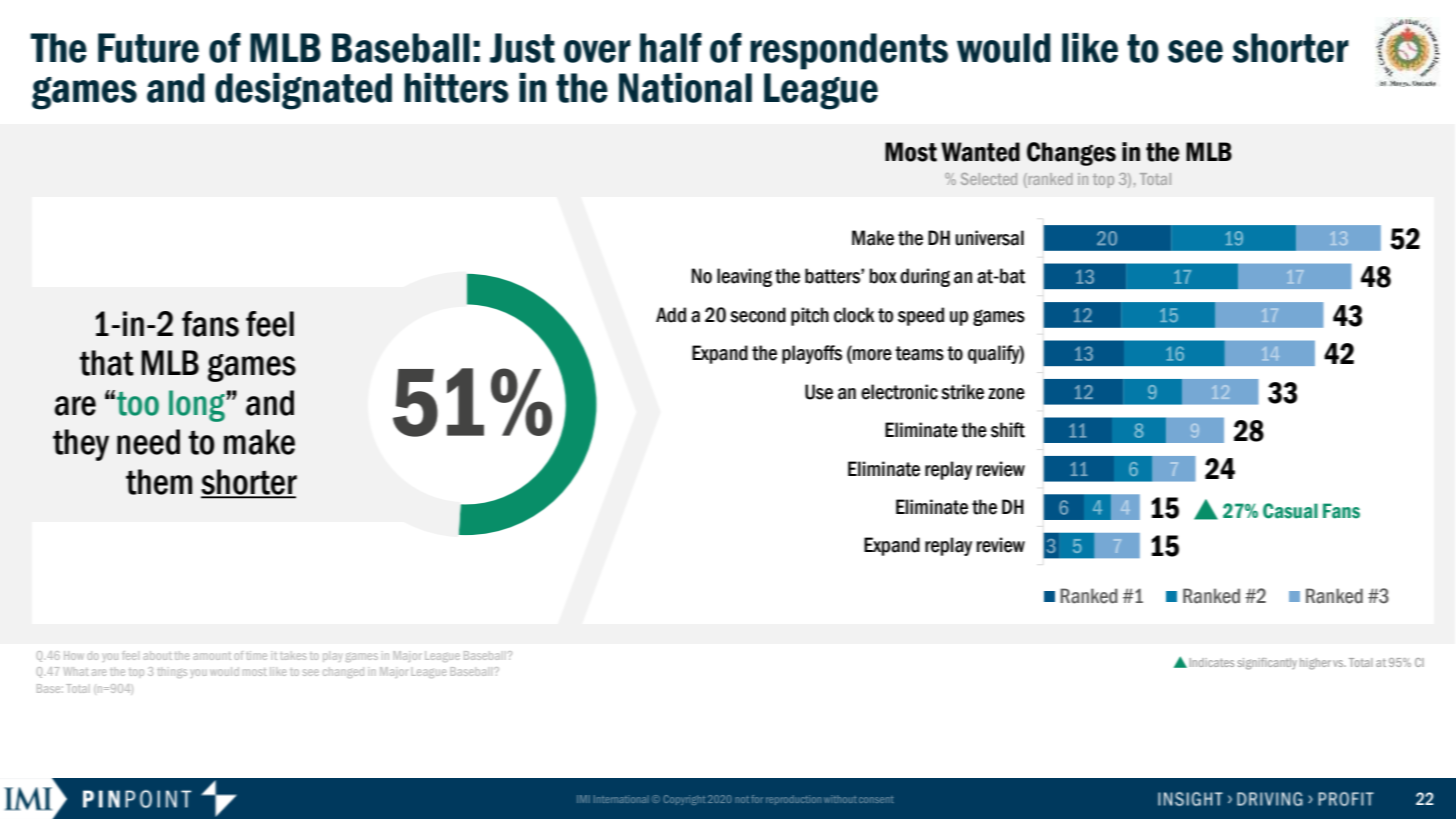  Describe the element at coordinates (212, 656) in the document. I see `amount` at that location.
